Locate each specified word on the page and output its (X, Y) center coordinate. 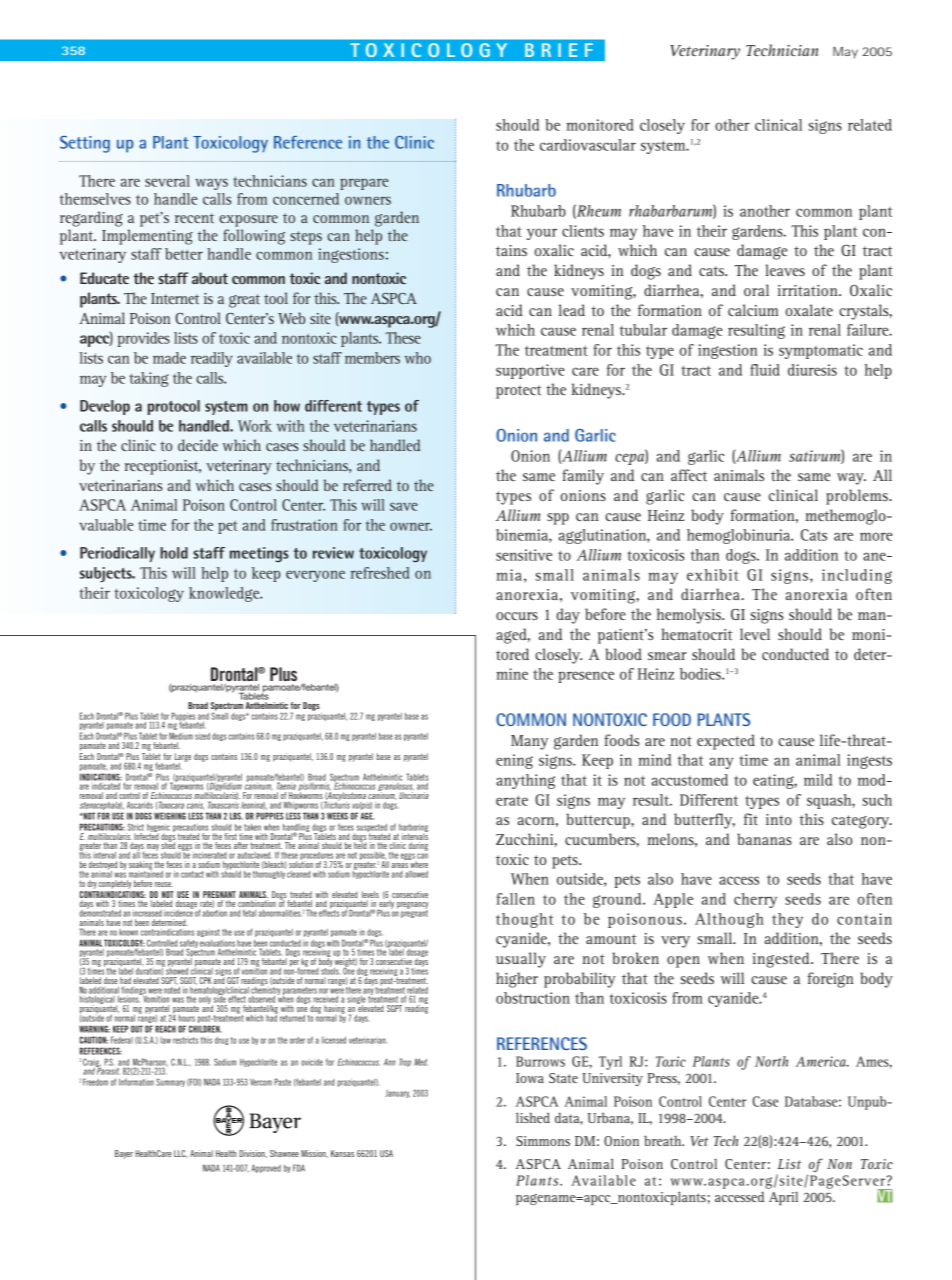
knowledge (225, 594)
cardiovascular (588, 145)
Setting (85, 144)
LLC (181, 1154)
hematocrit (696, 634)
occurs (517, 616)
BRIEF (559, 50)
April (783, 1198)
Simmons (543, 1141)
